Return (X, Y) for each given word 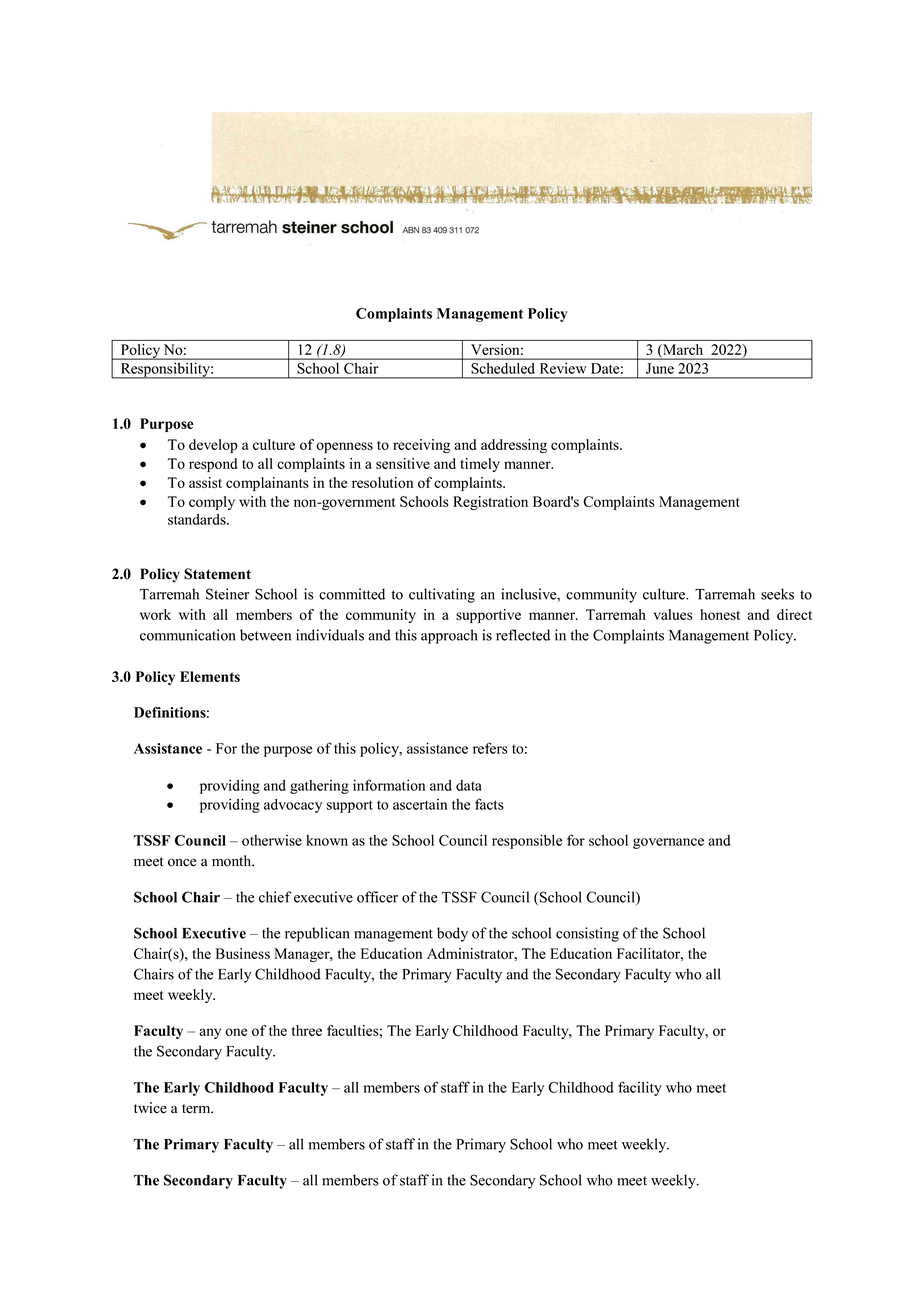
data (469, 785)
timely (480, 465)
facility (640, 1088)
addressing (514, 446)
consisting (587, 934)
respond (213, 465)
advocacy (293, 806)
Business (243, 953)
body (452, 934)
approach (449, 636)
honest (720, 614)
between (265, 635)
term (197, 1109)
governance (668, 843)
